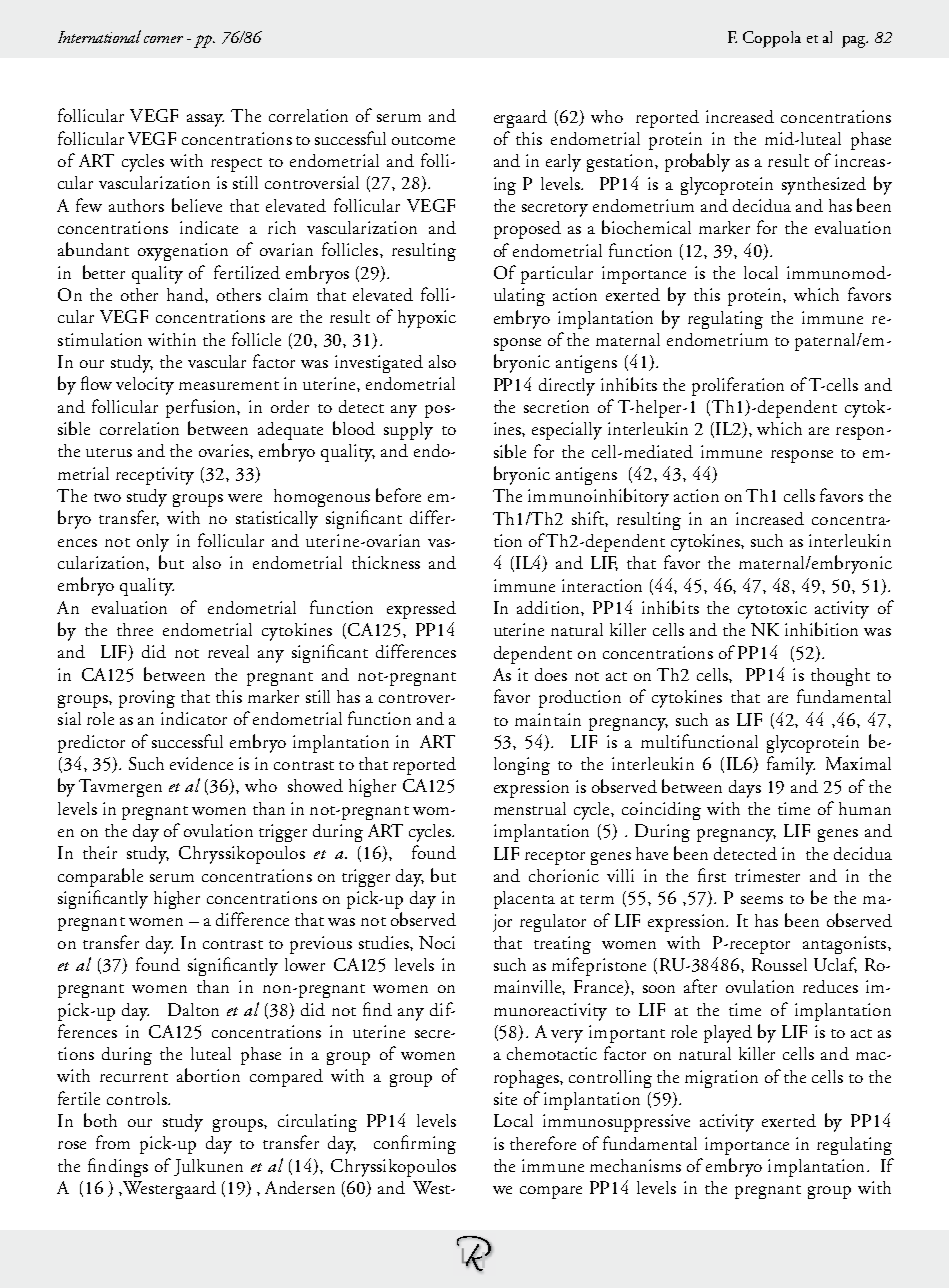  Describe the element at coordinates (135, 629) in the page. I see `three` at that location.
